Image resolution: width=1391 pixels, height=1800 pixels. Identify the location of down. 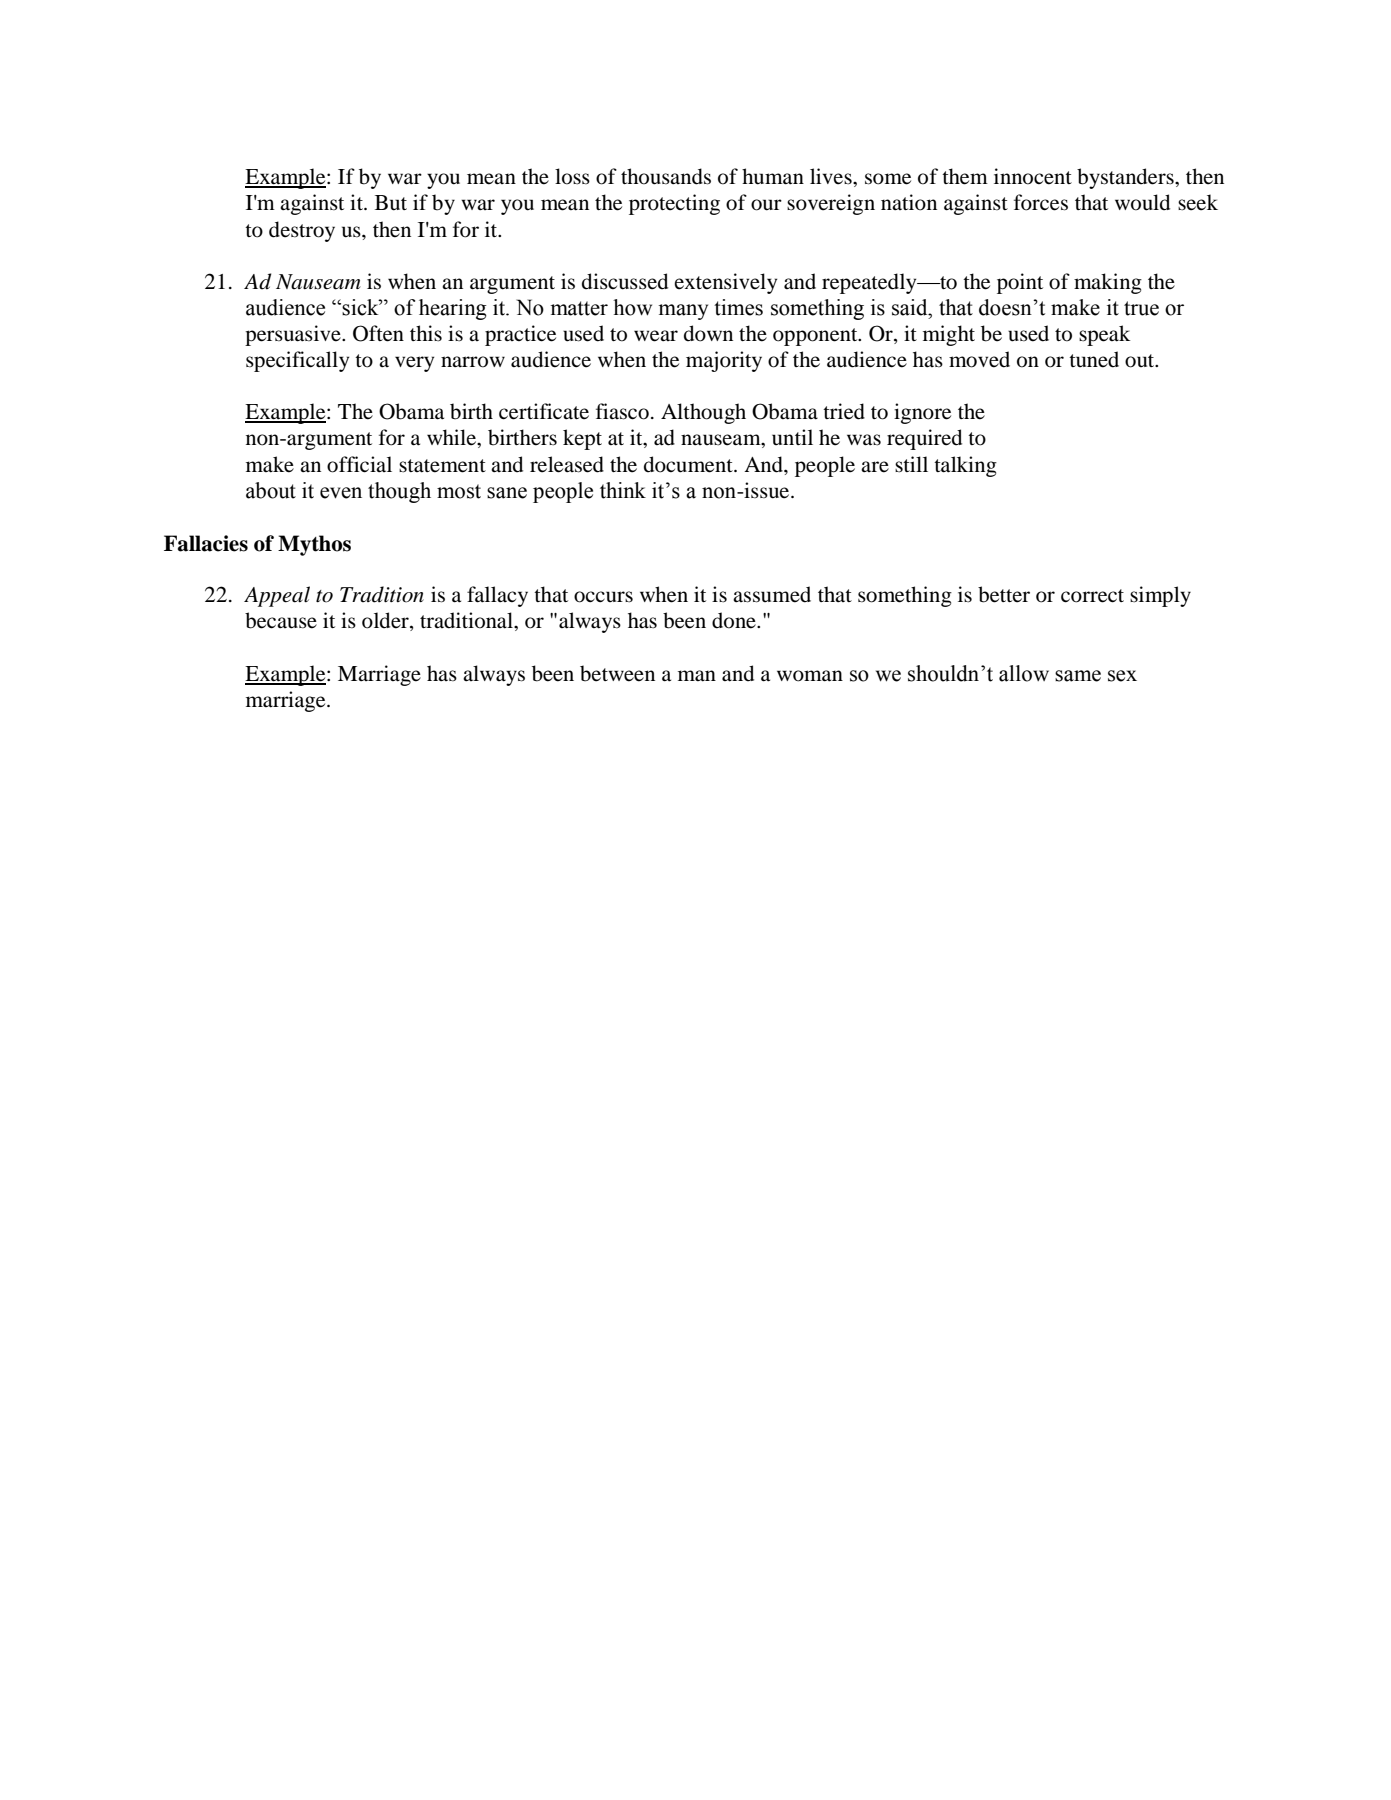
(708, 333).
